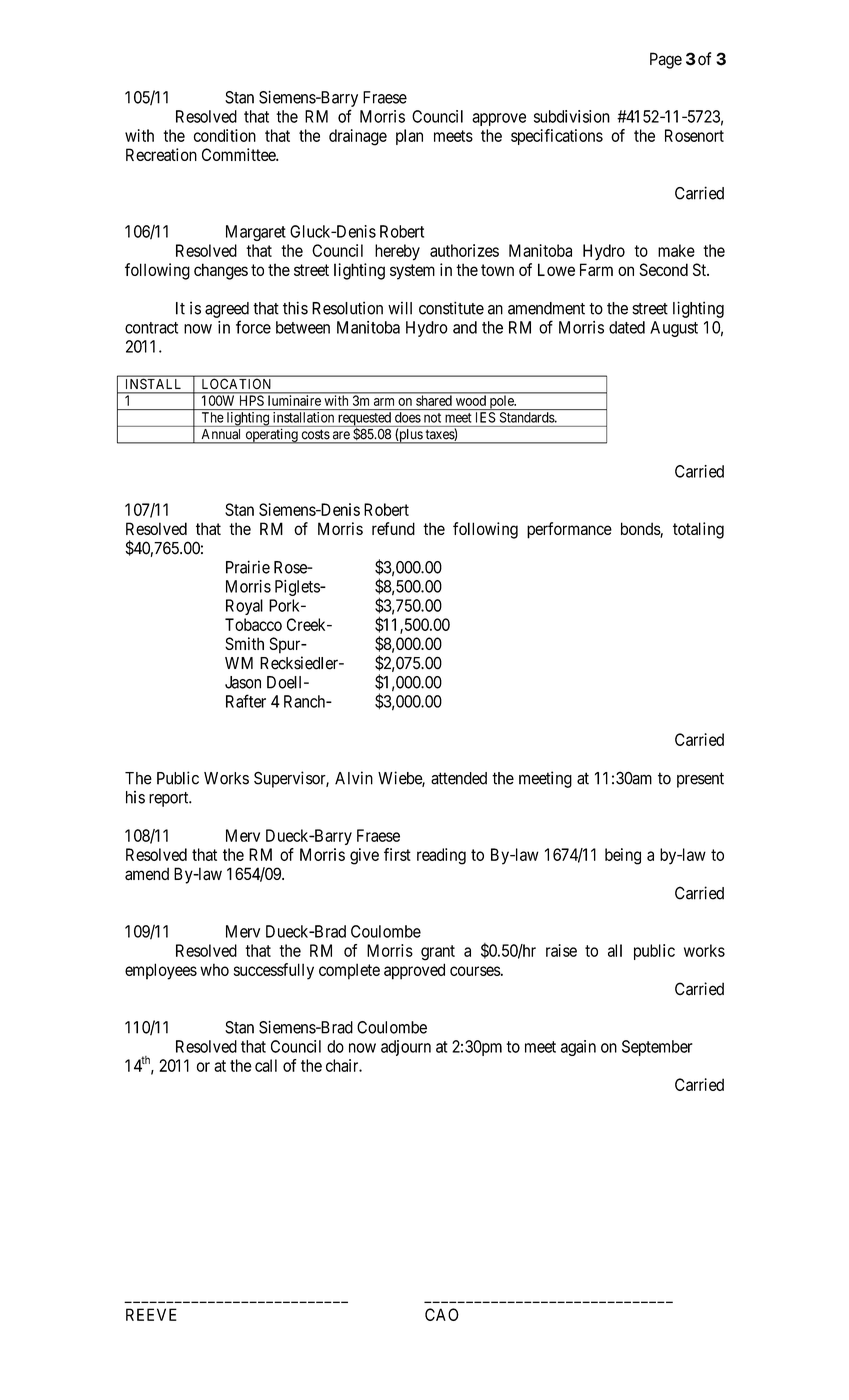 The image size is (849, 1400). I want to click on attended, so click(459, 778).
